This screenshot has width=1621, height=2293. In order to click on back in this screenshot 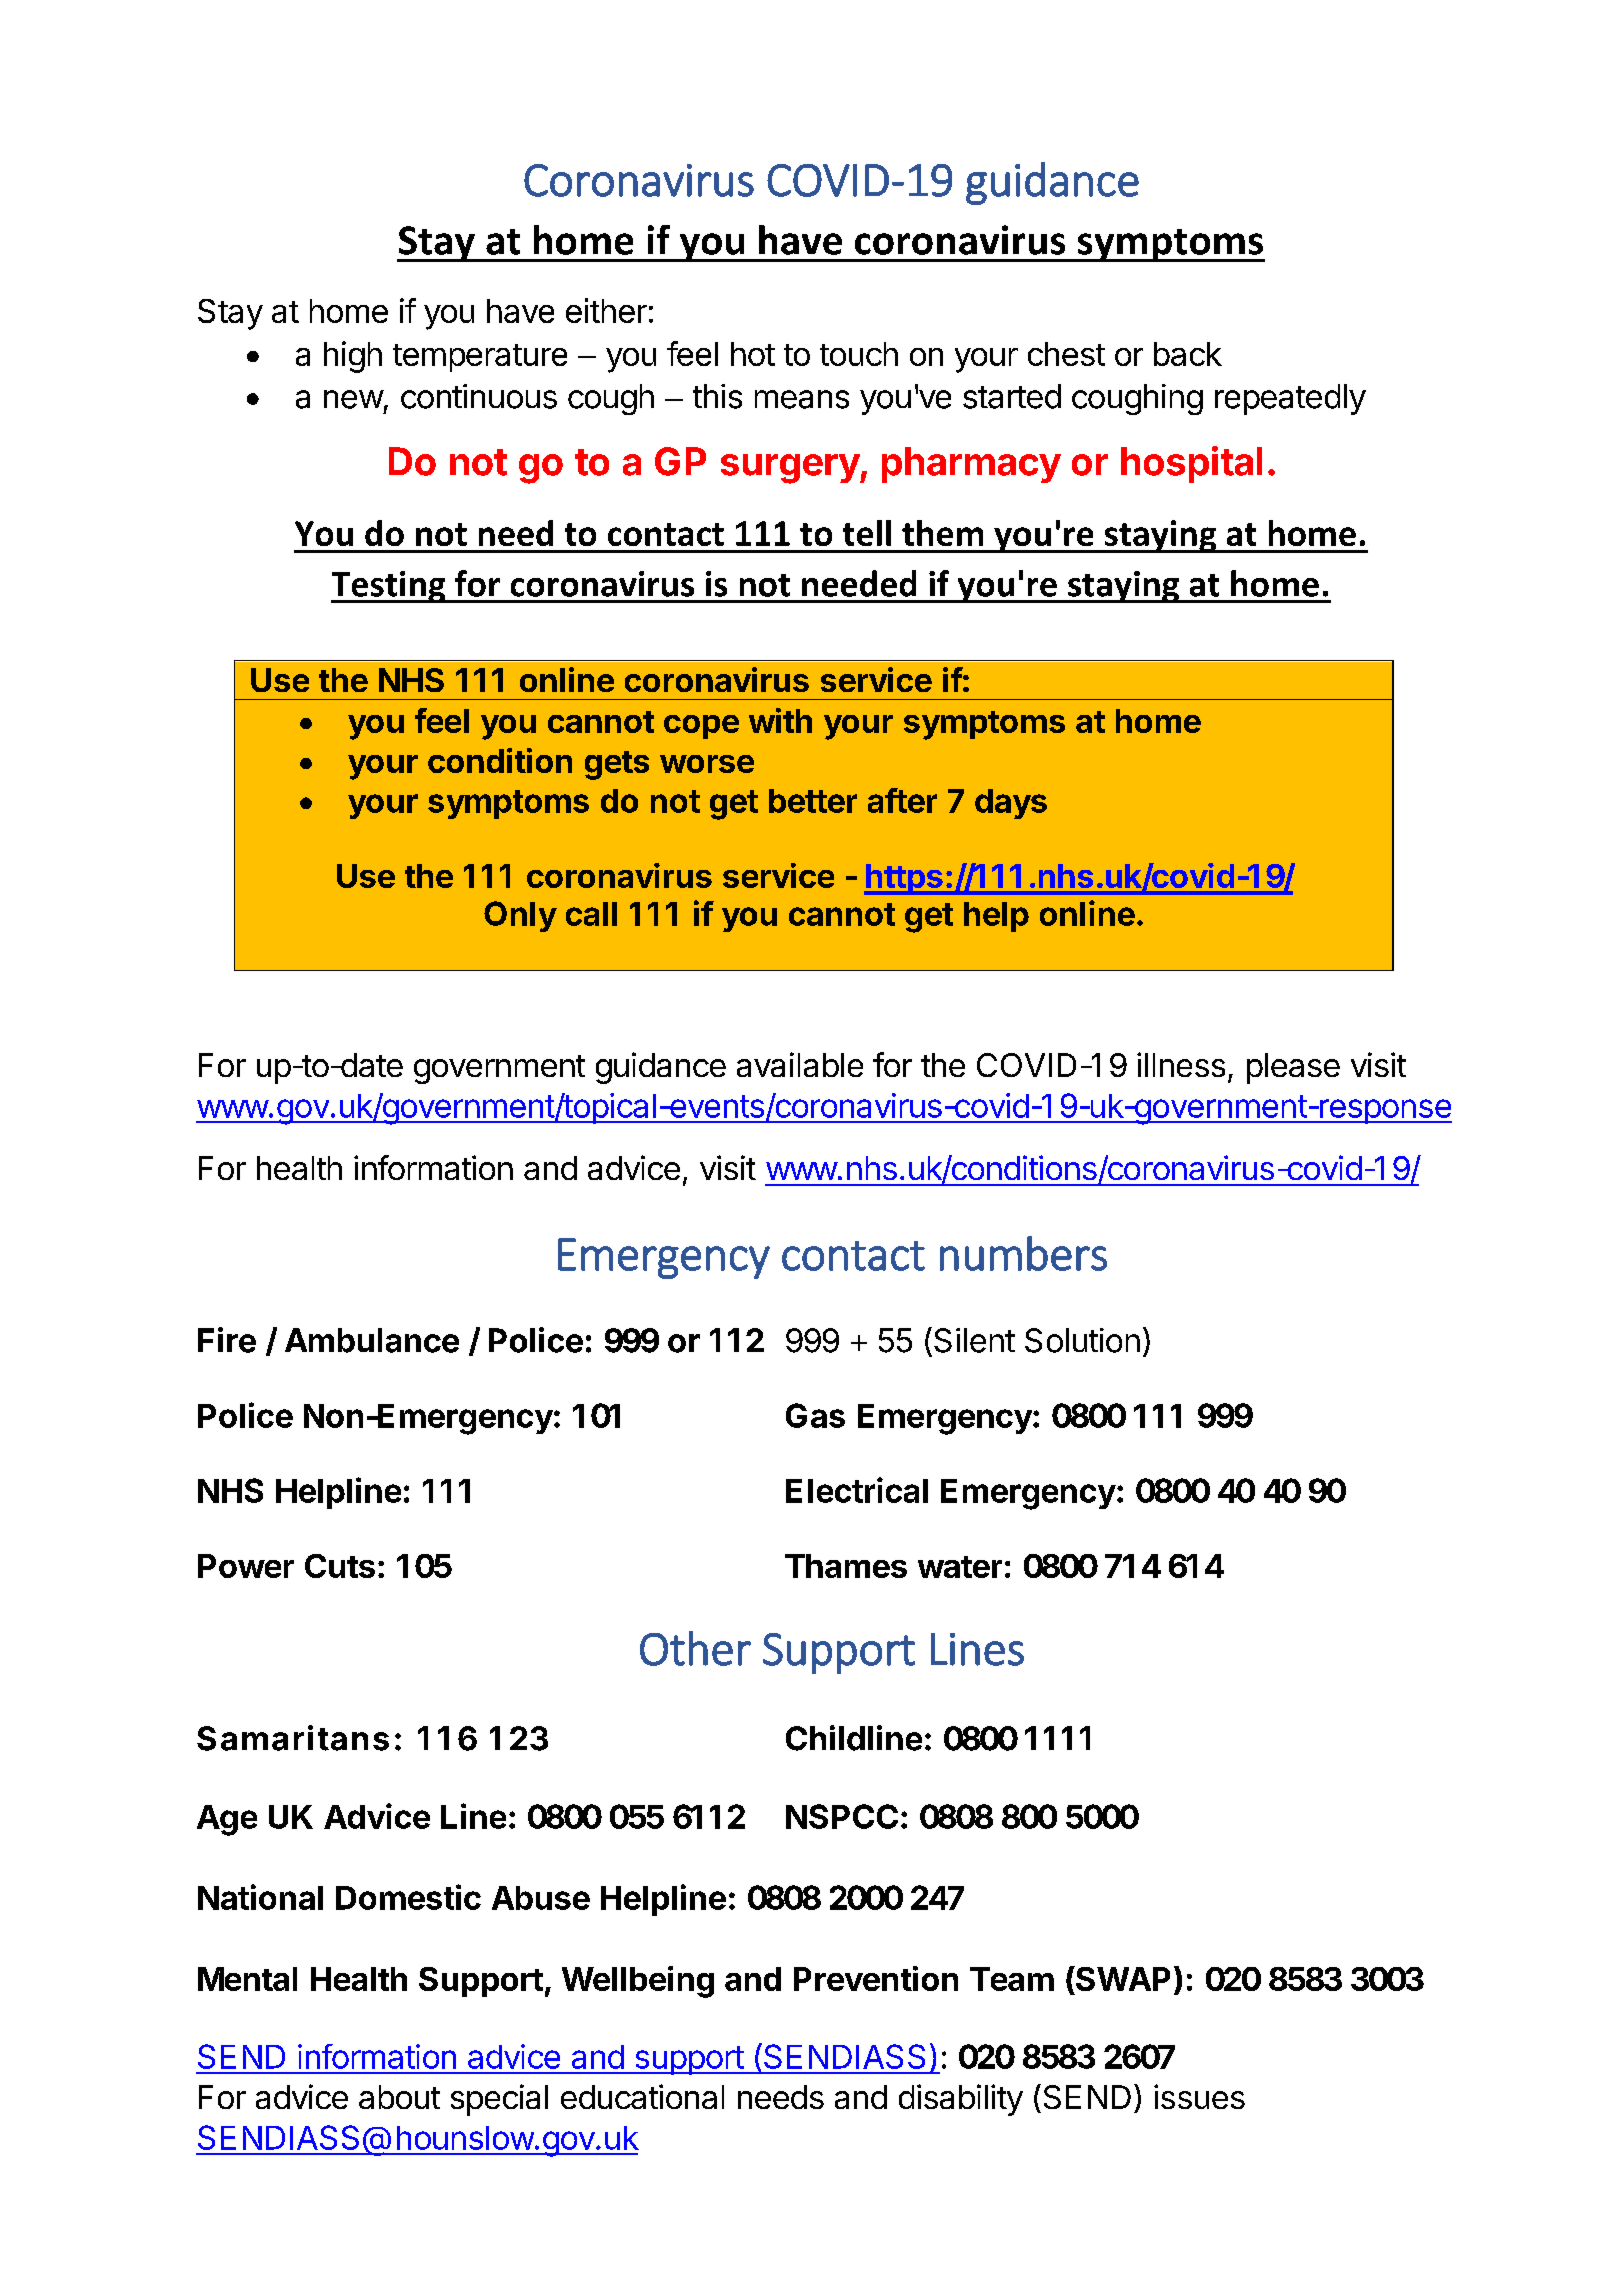, I will do `click(1188, 354)`.
